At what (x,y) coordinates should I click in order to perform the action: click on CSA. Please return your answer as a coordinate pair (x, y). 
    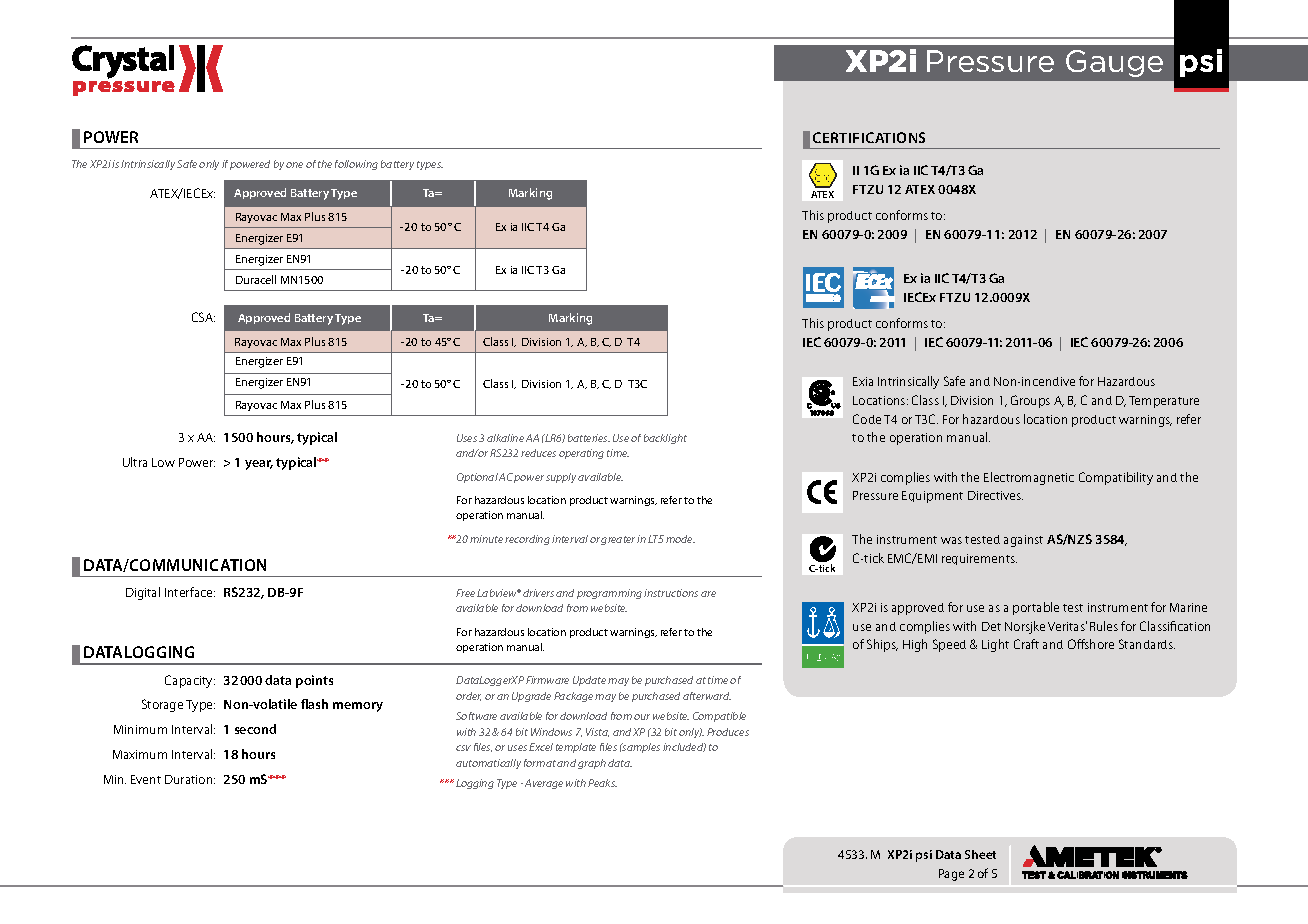
    Looking at the image, I should click on (203, 317).
